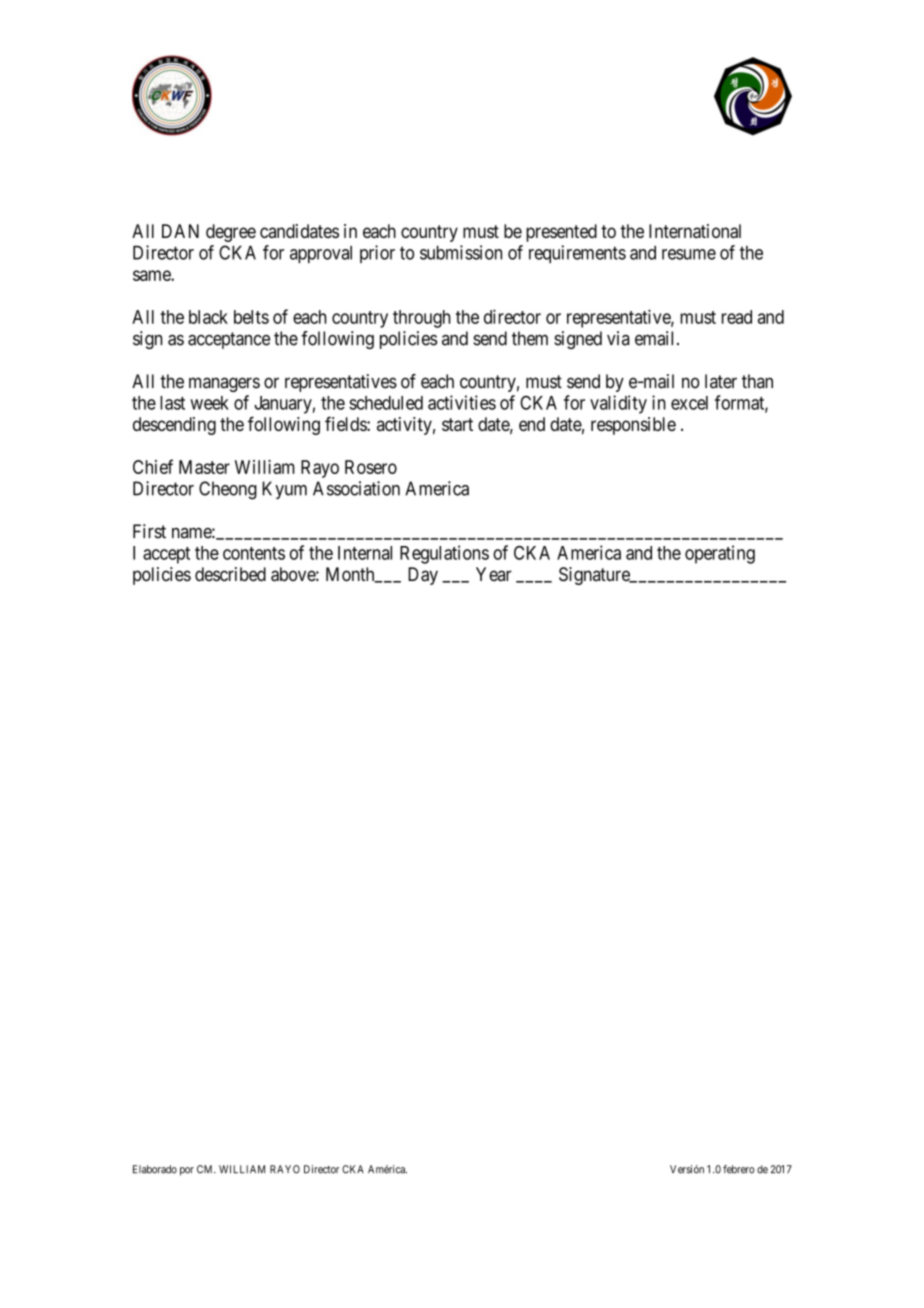  Describe the element at coordinates (231, 233) in the page. I see `degree` at that location.
